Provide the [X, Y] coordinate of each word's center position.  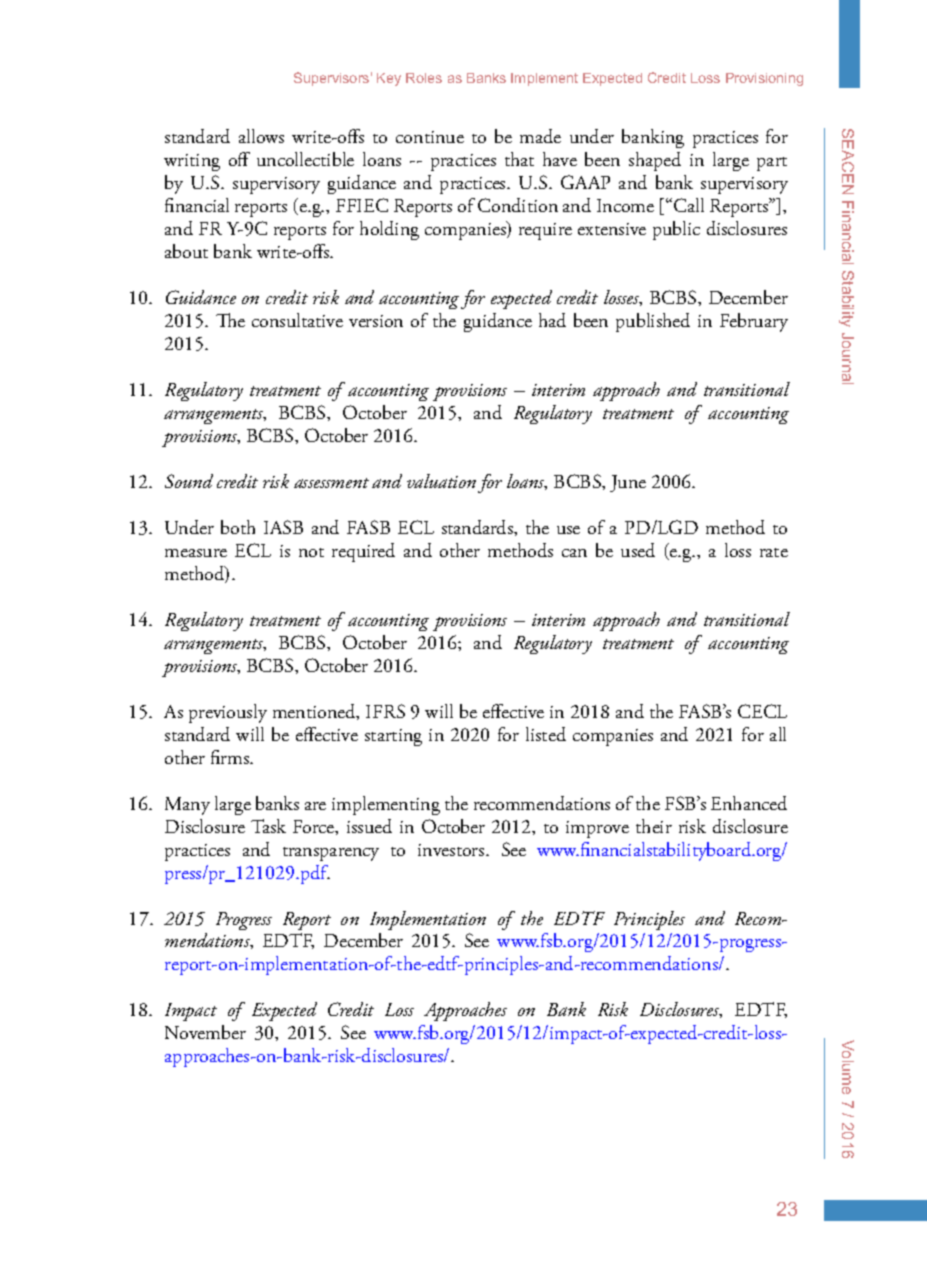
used [638, 550]
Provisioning [764, 79]
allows [261, 136]
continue [430, 137]
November [205, 1032]
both [238, 527]
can [574, 553]
